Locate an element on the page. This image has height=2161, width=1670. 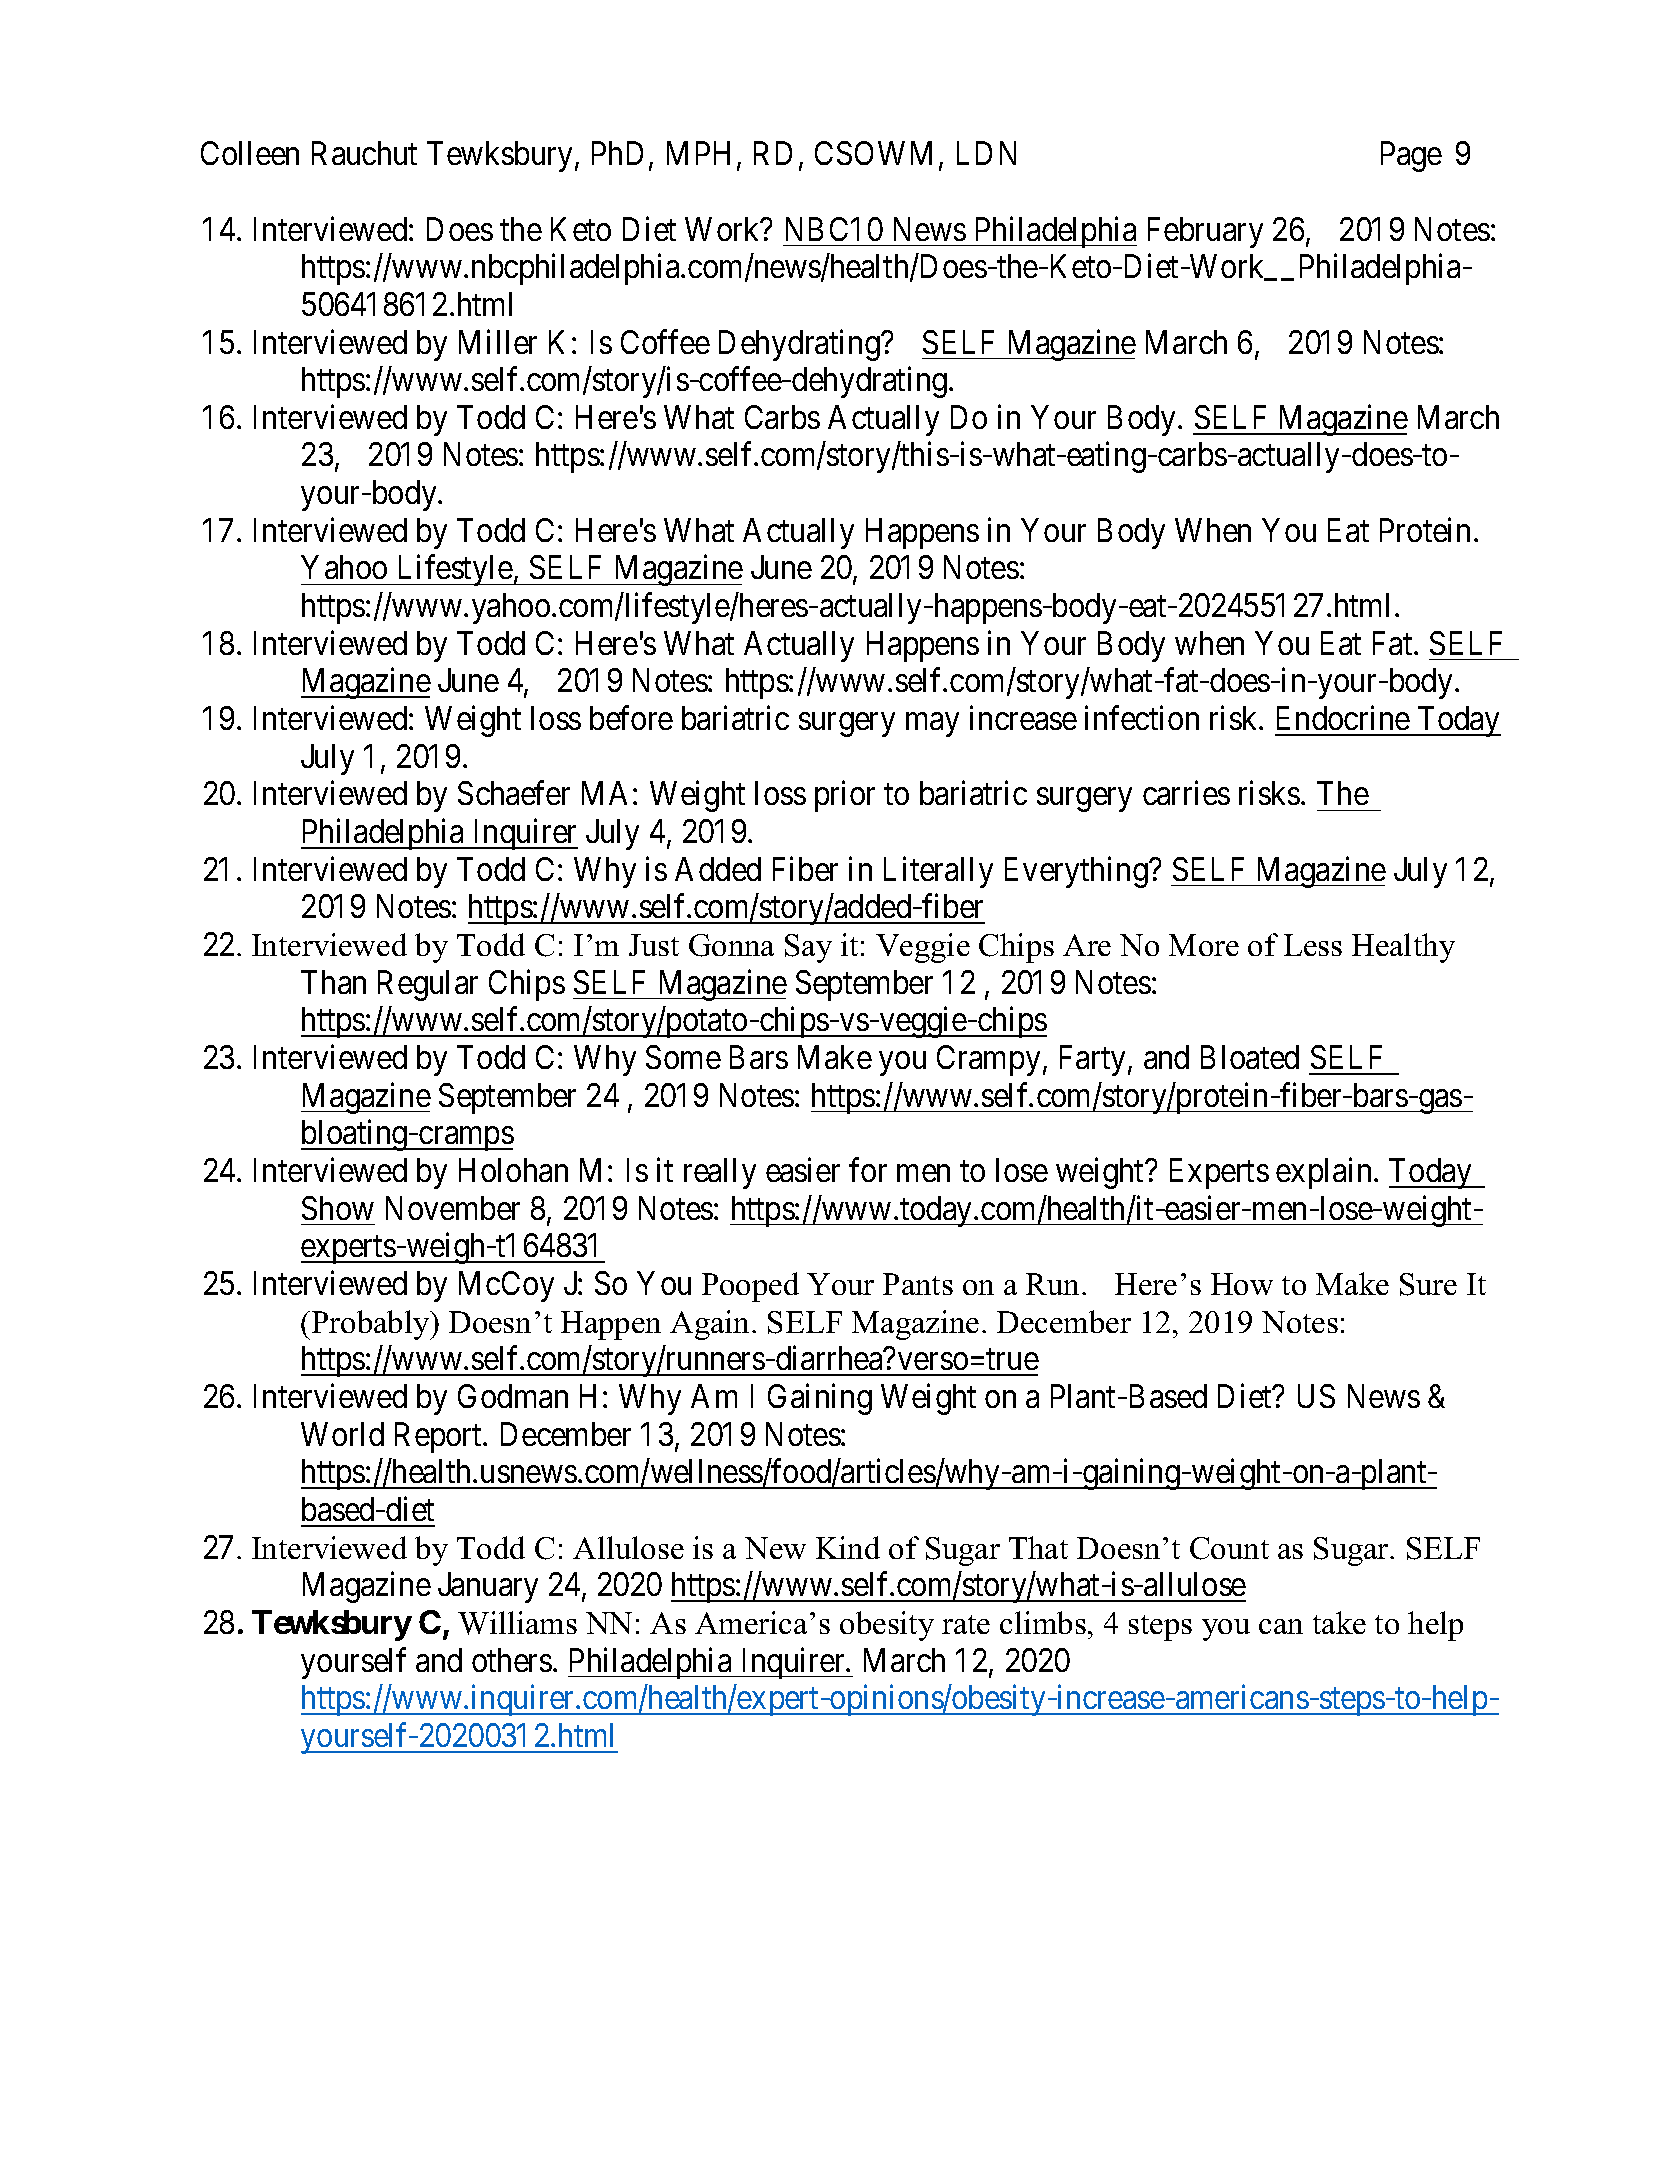
Kind is located at coordinates (848, 1547).
